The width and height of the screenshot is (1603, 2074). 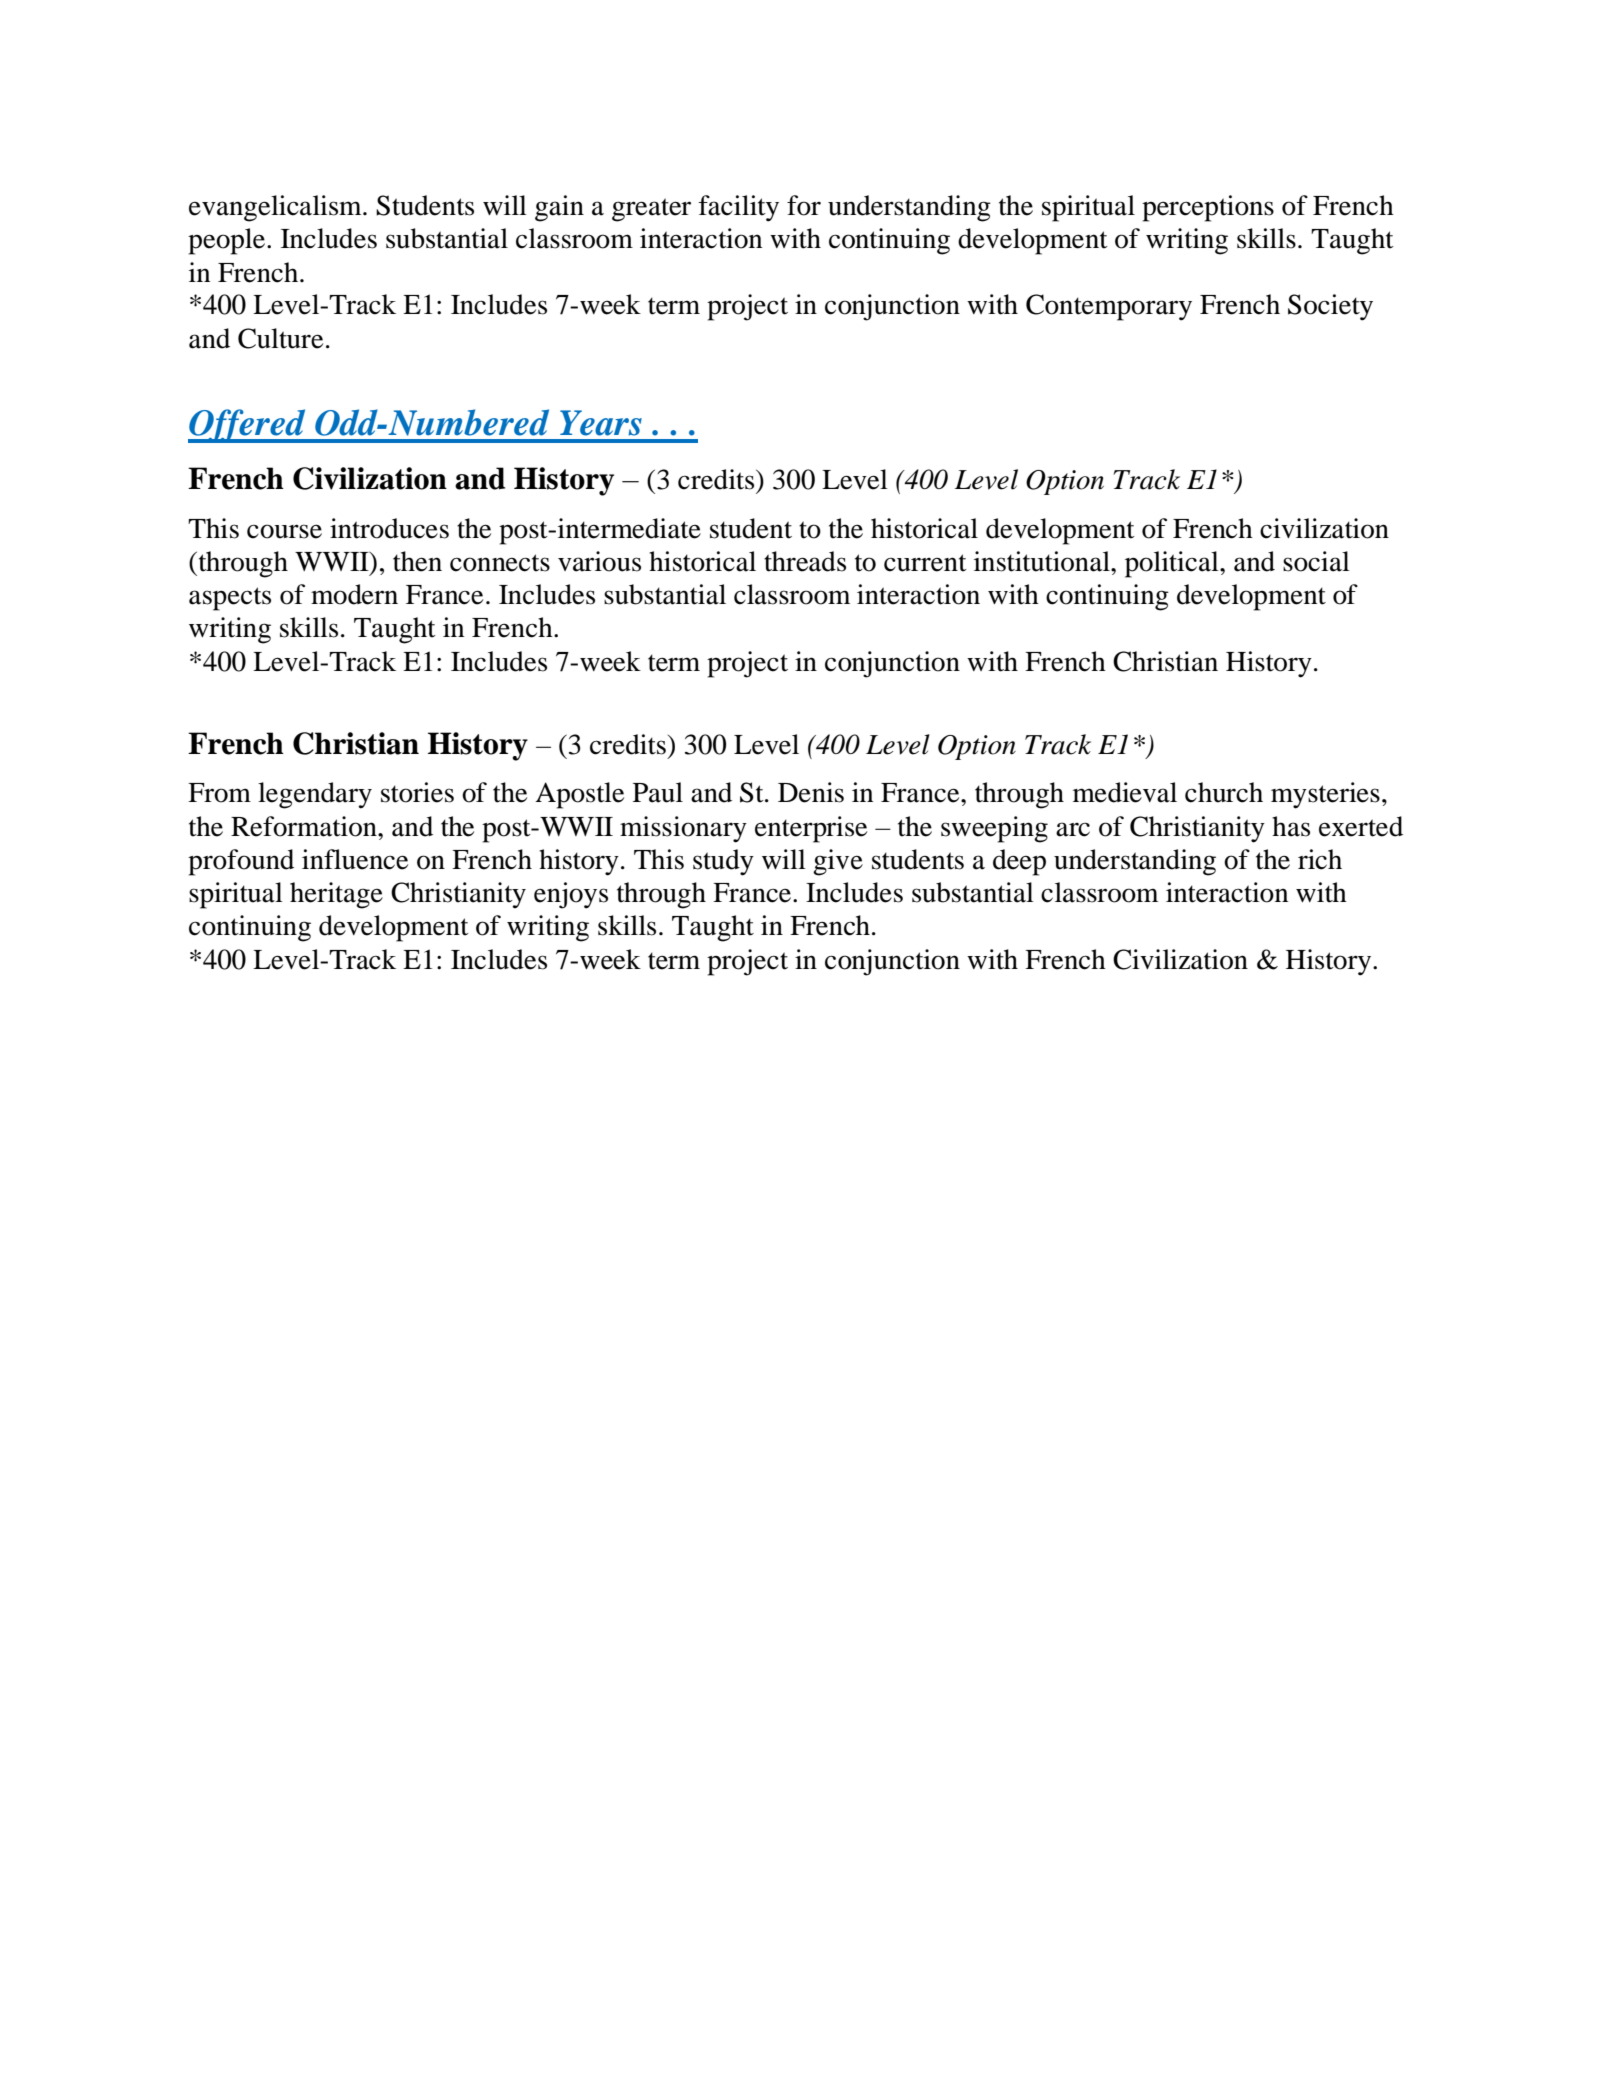 I want to click on rich, so click(x=1320, y=859).
